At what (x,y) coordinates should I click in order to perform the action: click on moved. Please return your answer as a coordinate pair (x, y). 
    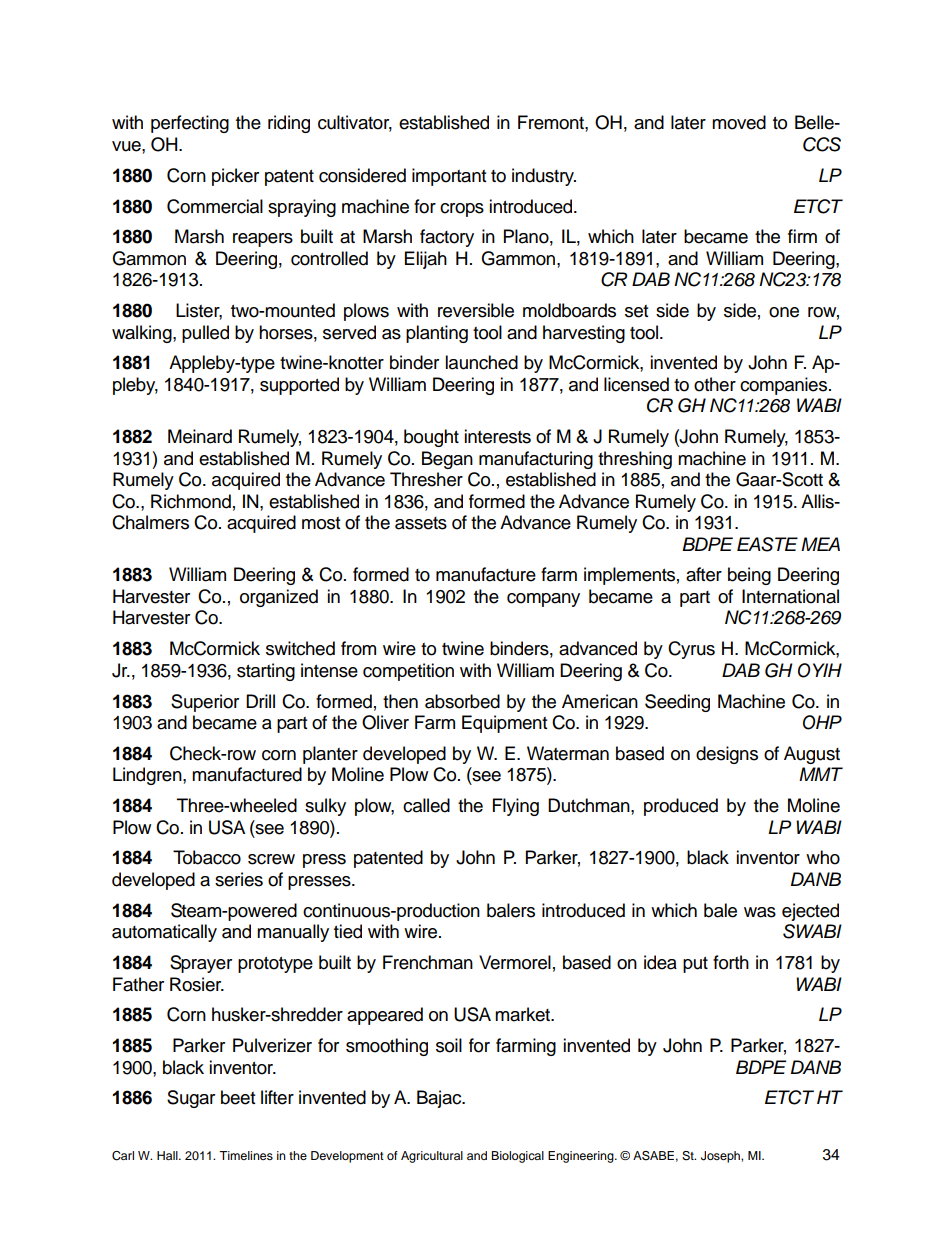
    Looking at the image, I should click on (739, 122).
